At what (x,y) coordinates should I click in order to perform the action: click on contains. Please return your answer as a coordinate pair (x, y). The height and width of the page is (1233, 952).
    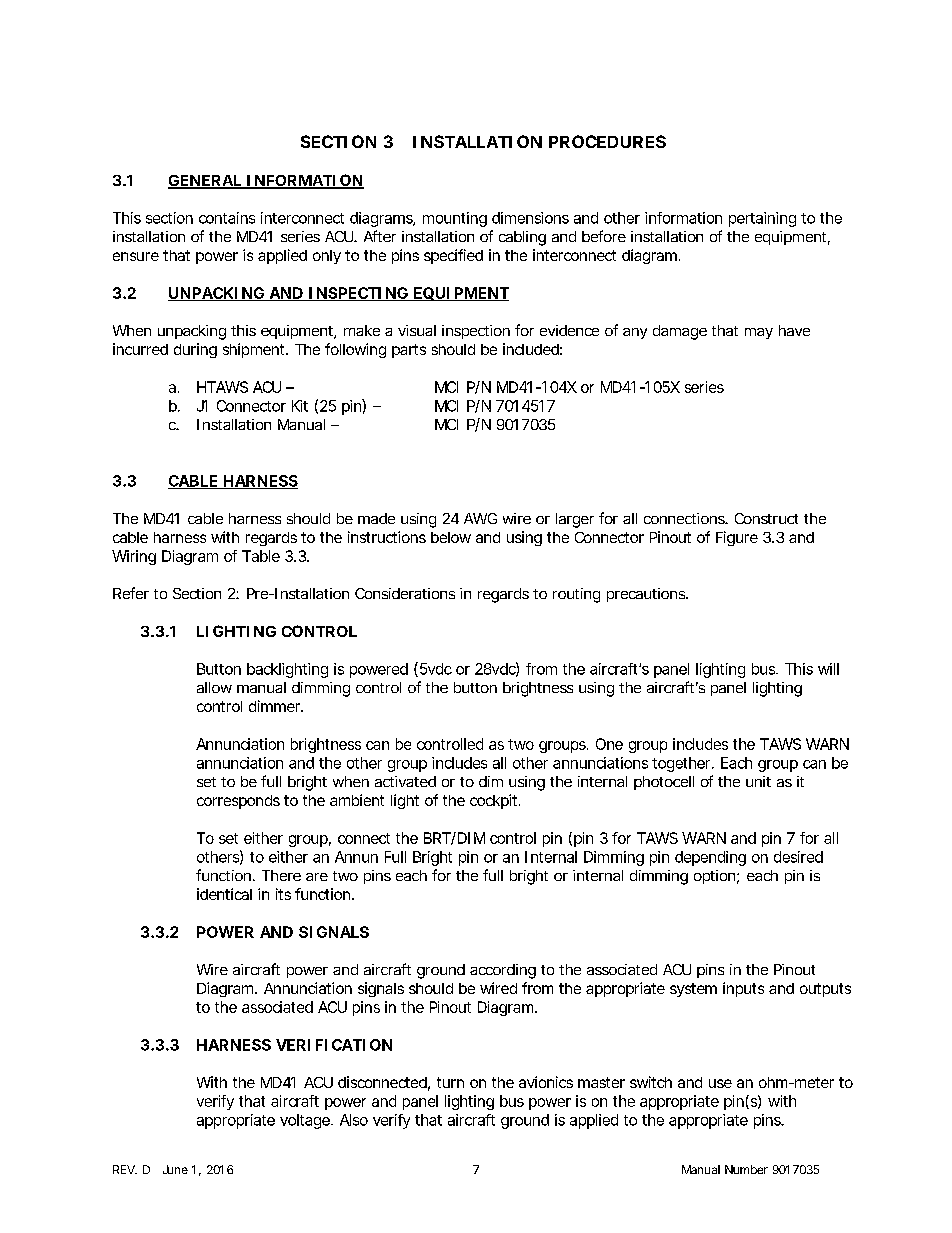
    Looking at the image, I should click on (227, 218).
